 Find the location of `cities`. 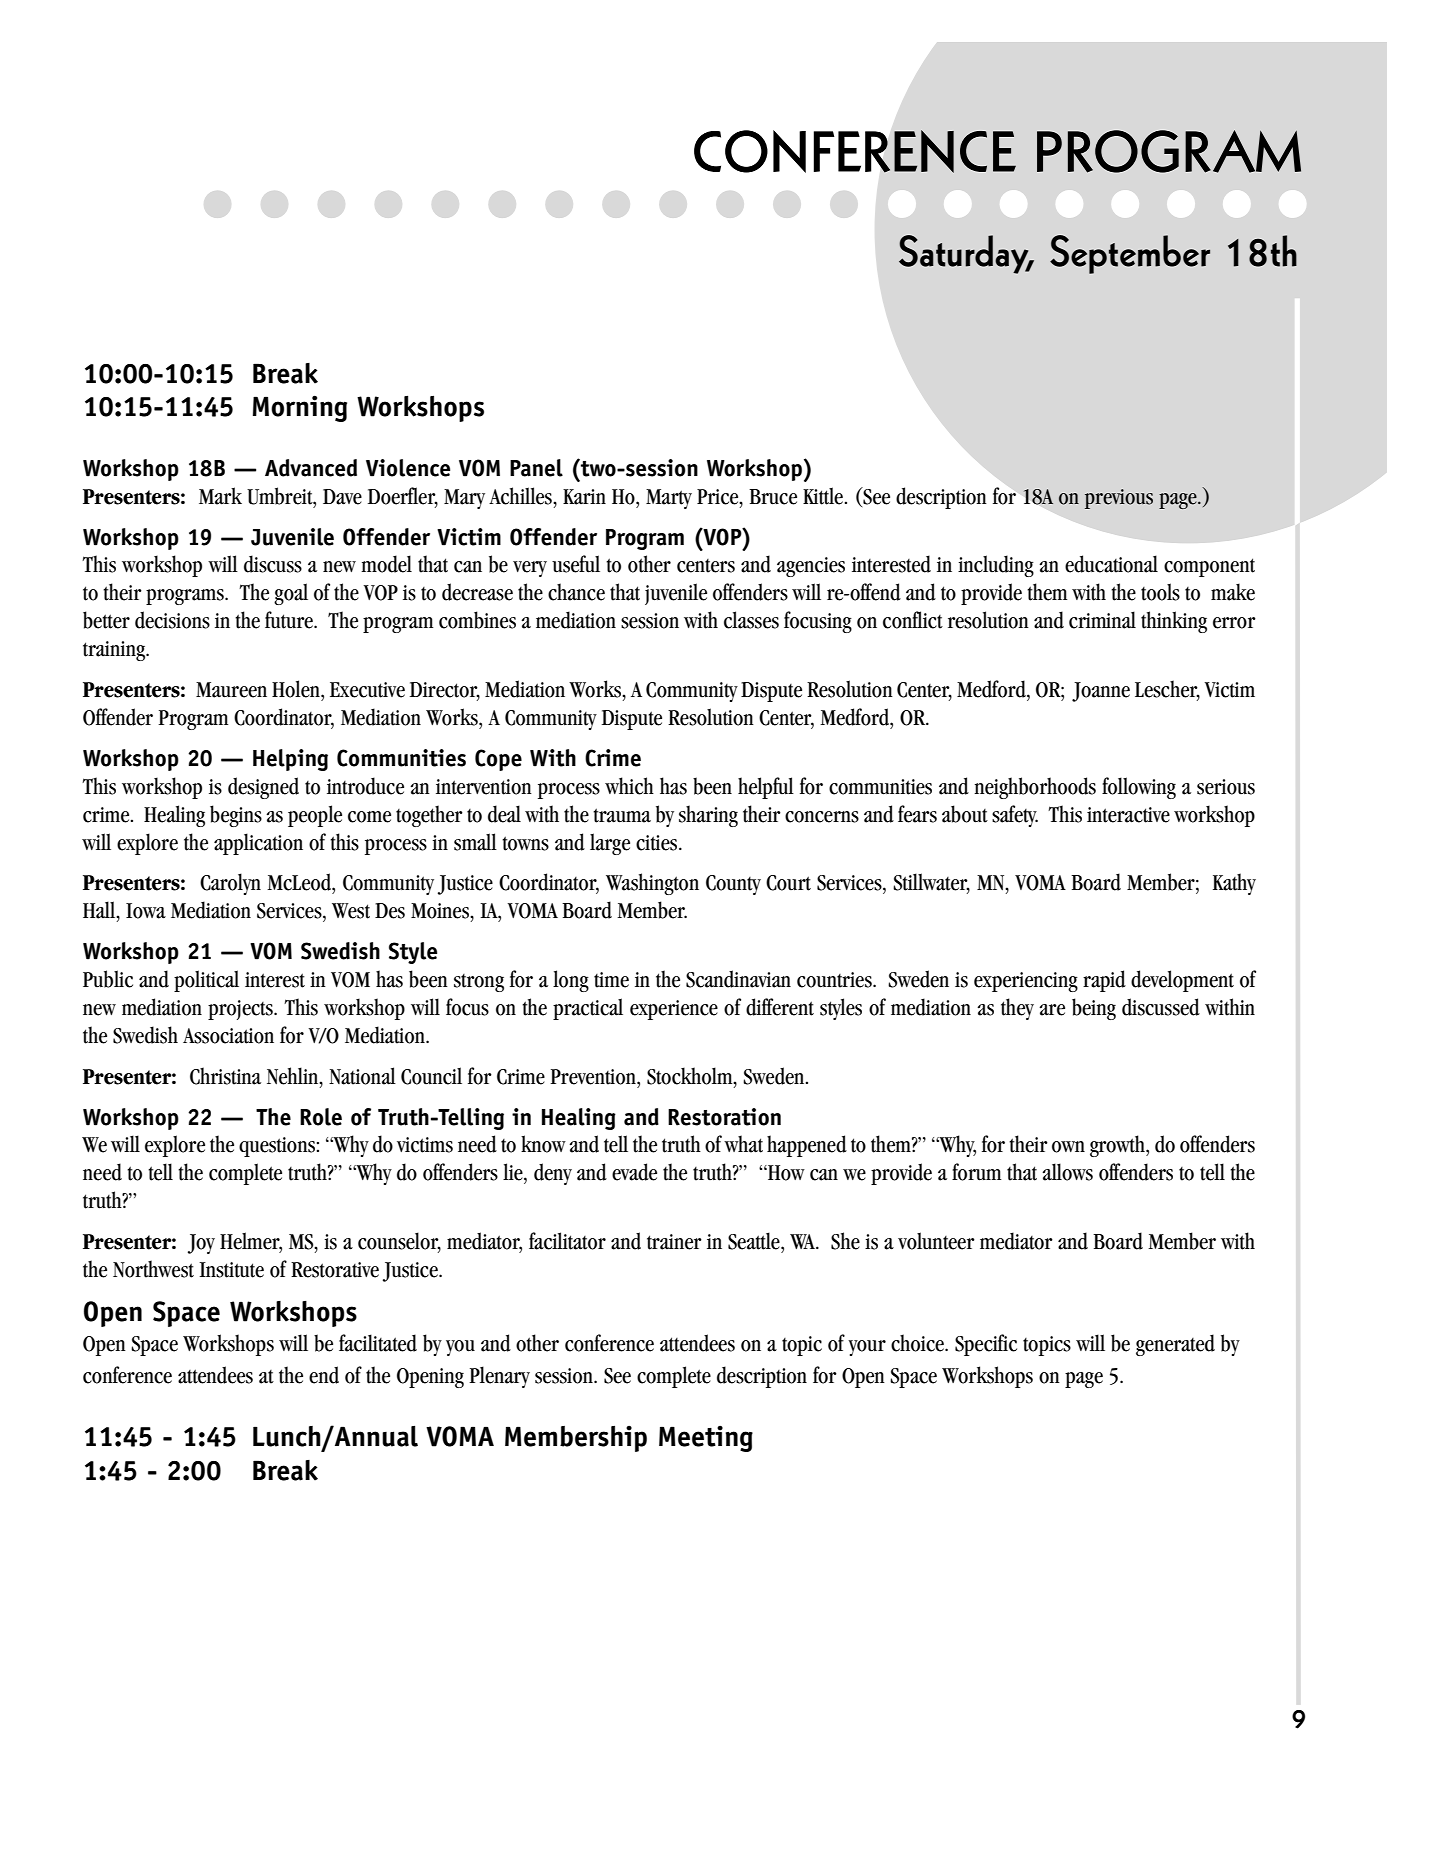

cities is located at coordinates (658, 843).
